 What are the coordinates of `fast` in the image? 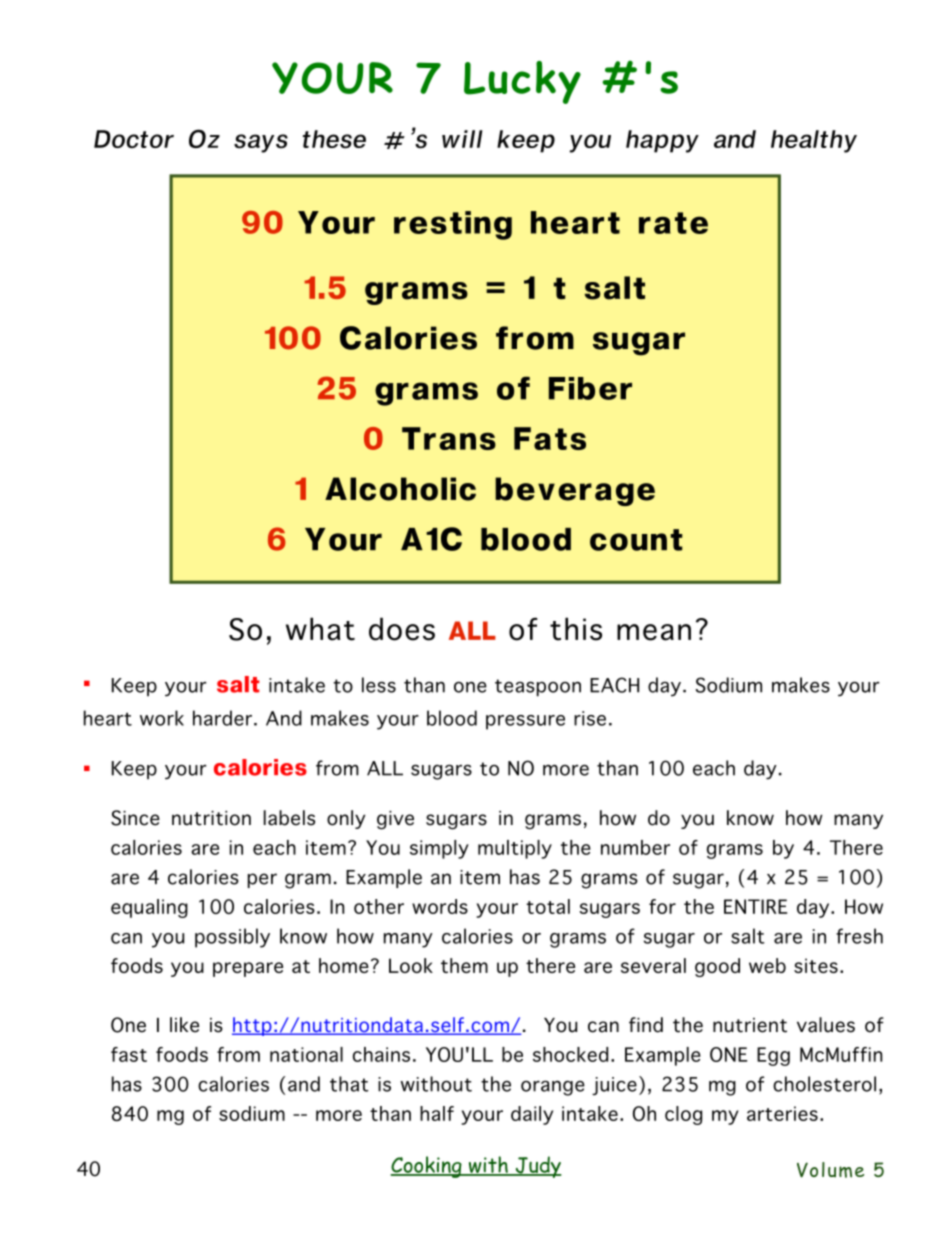 It's located at (129, 1054).
